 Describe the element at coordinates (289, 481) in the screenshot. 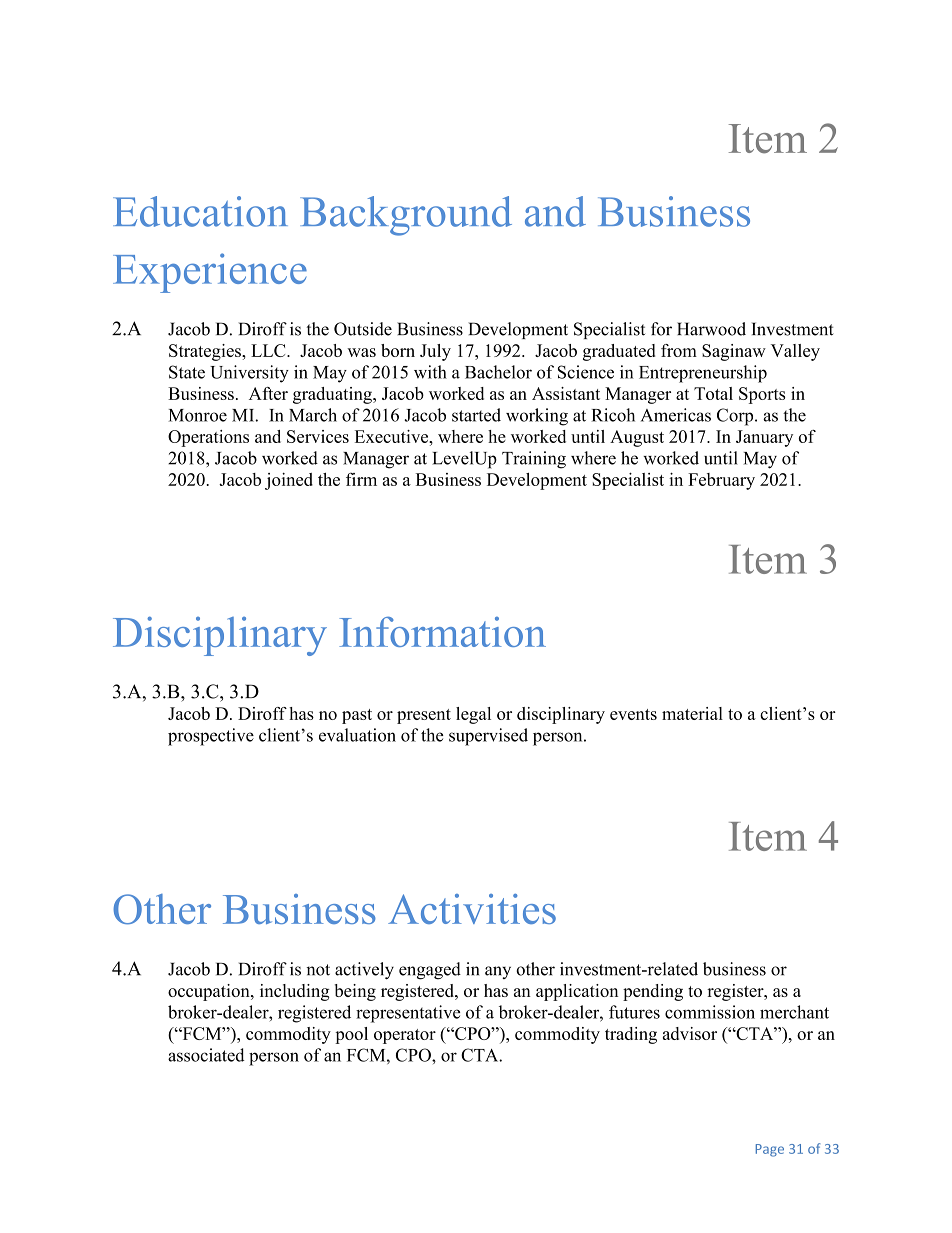

I see `joined` at that location.
